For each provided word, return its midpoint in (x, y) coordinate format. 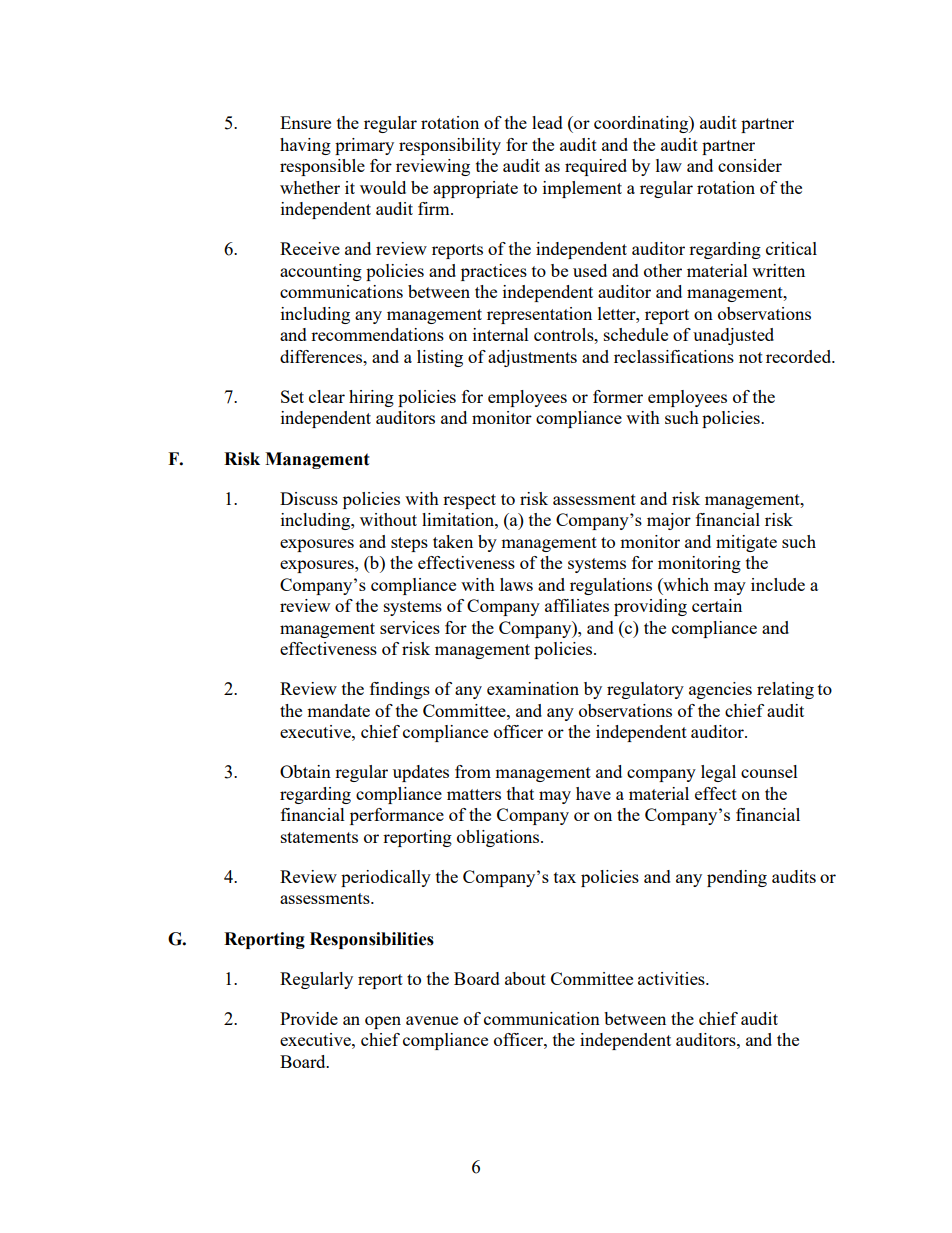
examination (533, 688)
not (751, 357)
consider (750, 165)
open (383, 1022)
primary (364, 146)
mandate (338, 710)
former (618, 396)
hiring (371, 398)
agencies (720, 690)
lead (547, 122)
